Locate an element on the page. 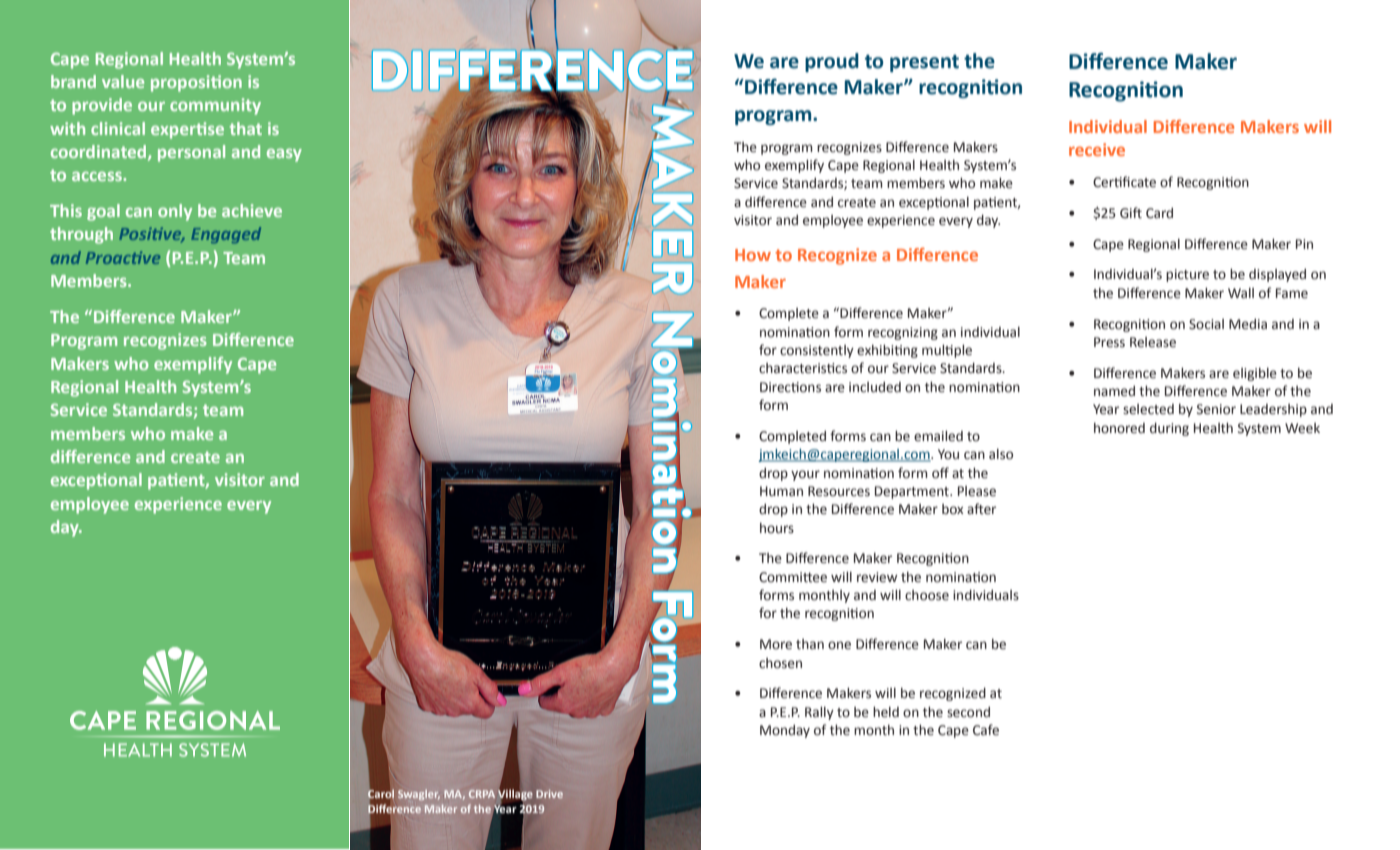  Monday is located at coordinates (785, 731).
